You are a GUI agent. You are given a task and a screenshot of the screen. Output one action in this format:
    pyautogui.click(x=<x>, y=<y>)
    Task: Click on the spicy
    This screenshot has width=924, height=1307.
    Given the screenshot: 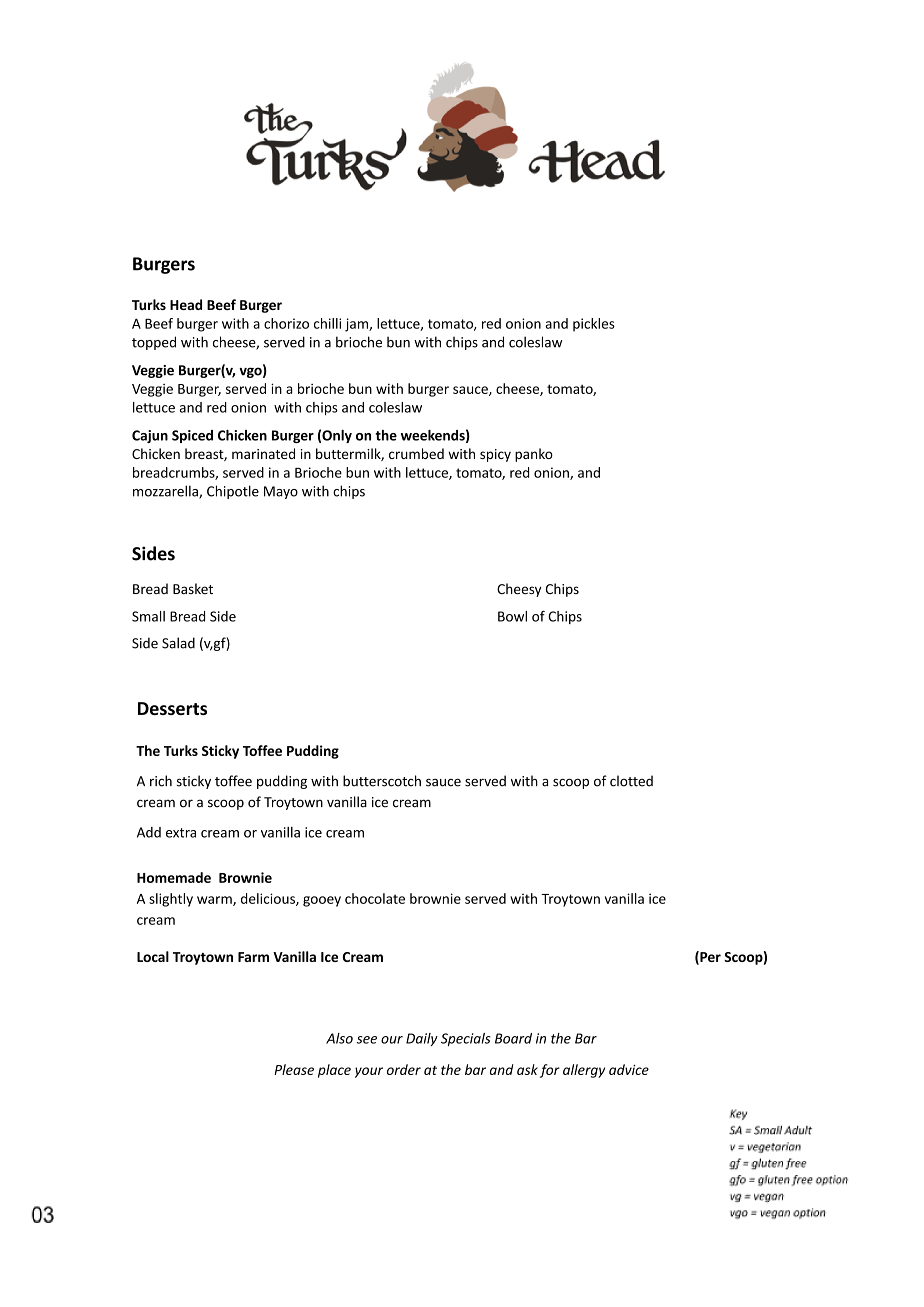 What is the action you would take?
    pyautogui.click(x=495, y=455)
